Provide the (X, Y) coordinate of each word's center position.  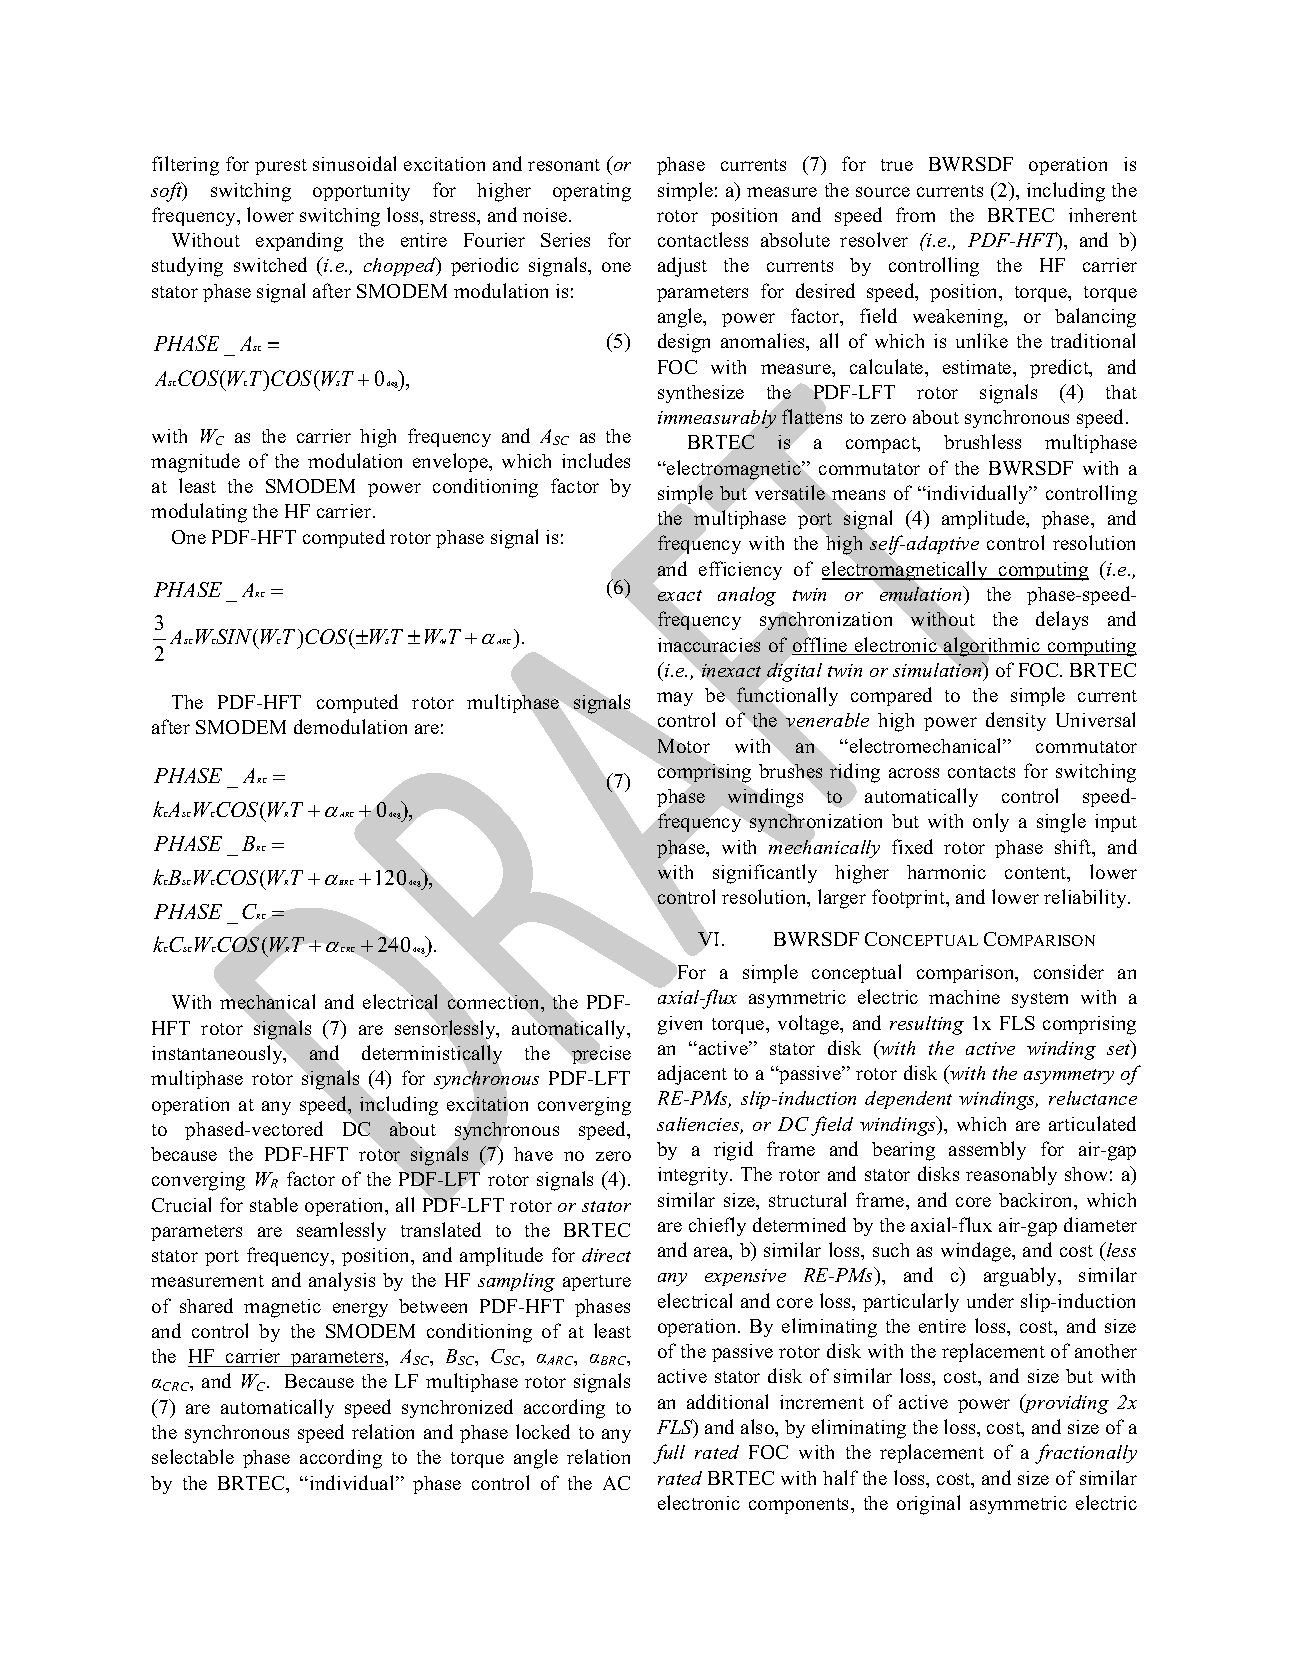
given (680, 1025)
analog (747, 596)
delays (1062, 620)
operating (592, 192)
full (669, 1454)
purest (281, 167)
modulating (199, 513)
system (1040, 1000)
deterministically (432, 1055)
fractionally (1086, 1454)
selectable (193, 1456)
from (915, 214)
